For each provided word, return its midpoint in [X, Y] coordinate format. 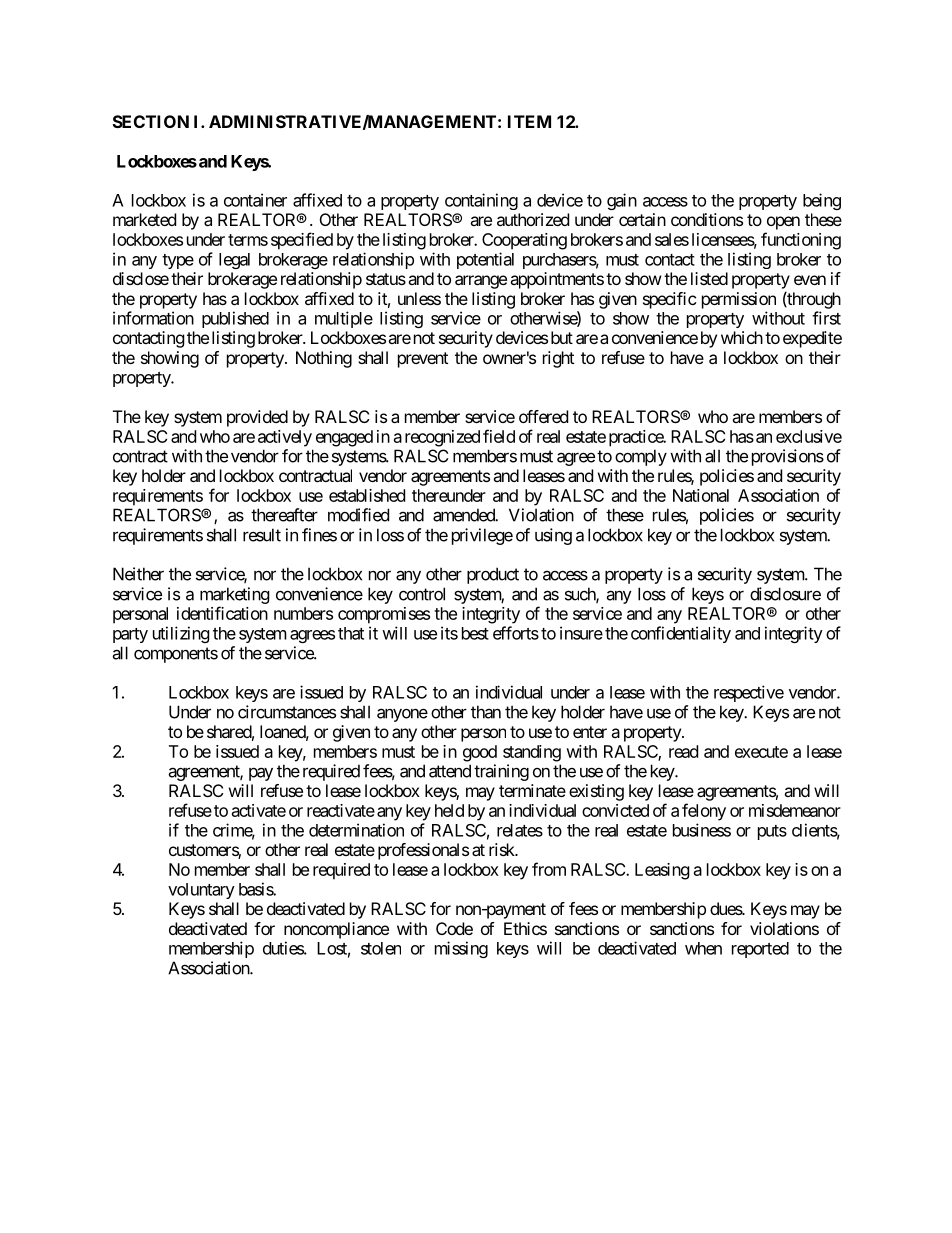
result [262, 535]
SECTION [151, 121]
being [822, 201]
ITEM [529, 121]
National [701, 495]
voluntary [201, 891]
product [493, 575]
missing [461, 949]
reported [760, 950]
